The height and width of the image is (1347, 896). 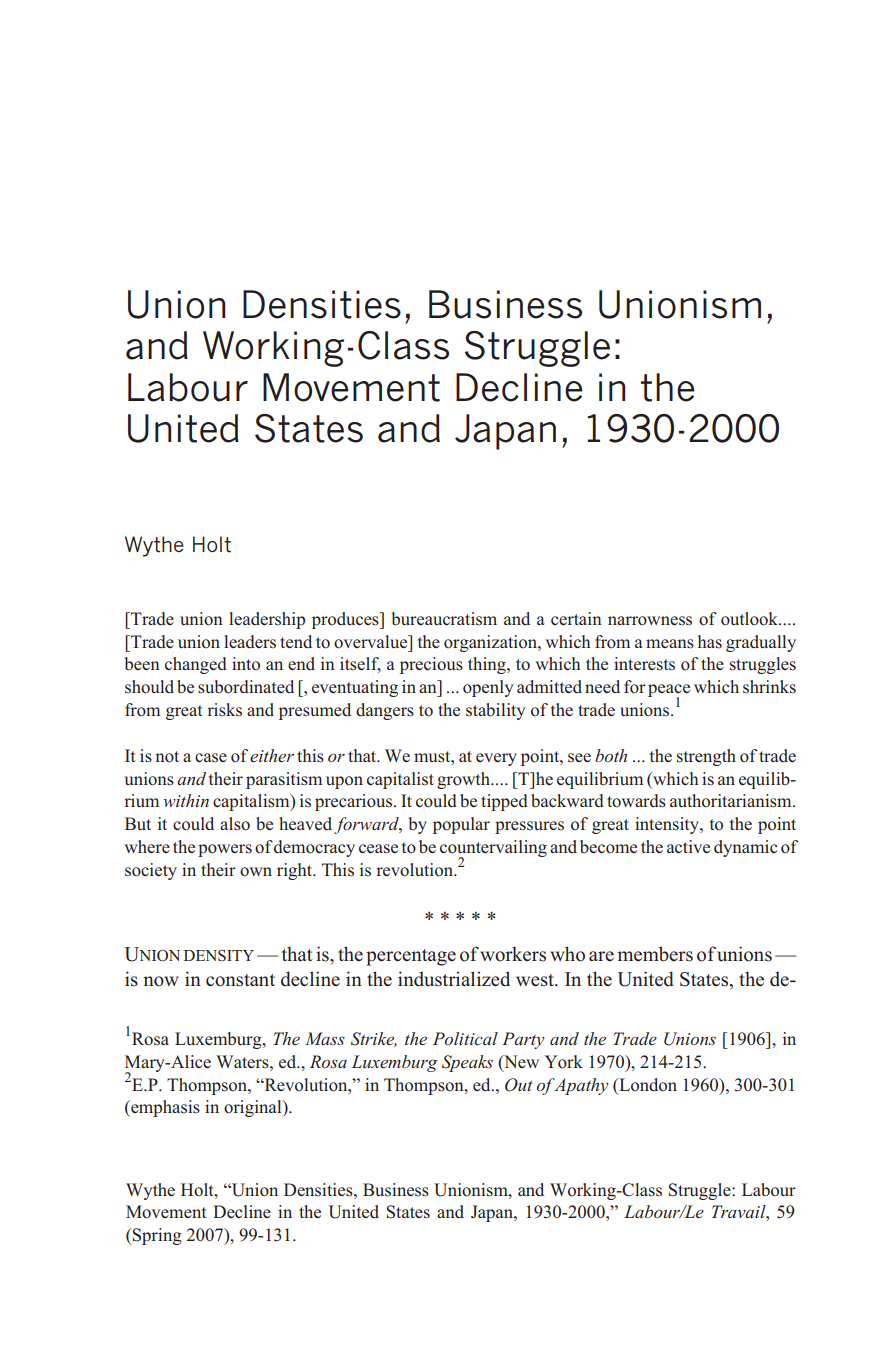 I want to click on Spring, so click(x=156, y=1236).
